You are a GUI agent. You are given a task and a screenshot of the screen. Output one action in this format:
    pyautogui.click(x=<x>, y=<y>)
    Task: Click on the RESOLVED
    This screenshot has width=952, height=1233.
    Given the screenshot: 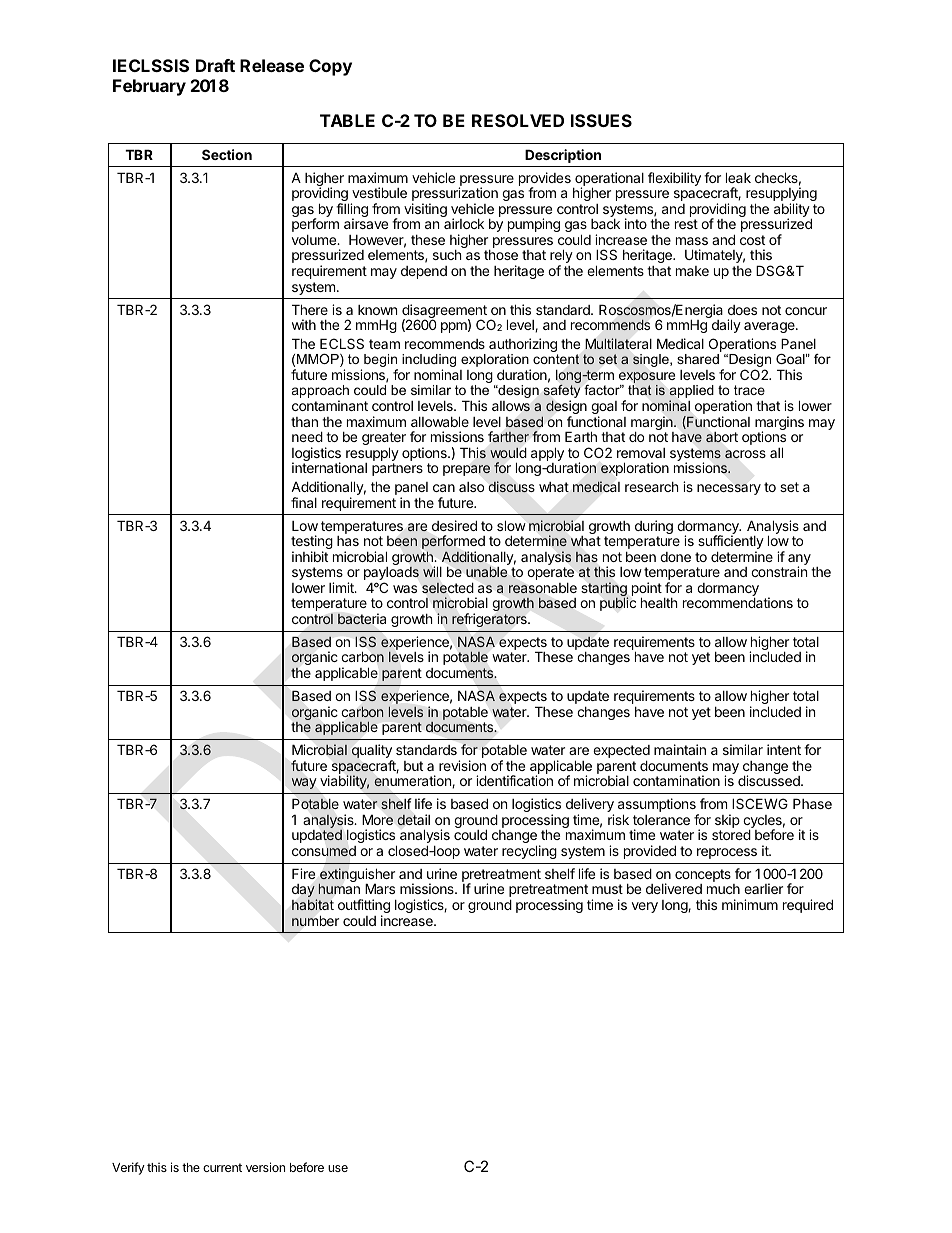 What is the action you would take?
    pyautogui.click(x=518, y=120)
